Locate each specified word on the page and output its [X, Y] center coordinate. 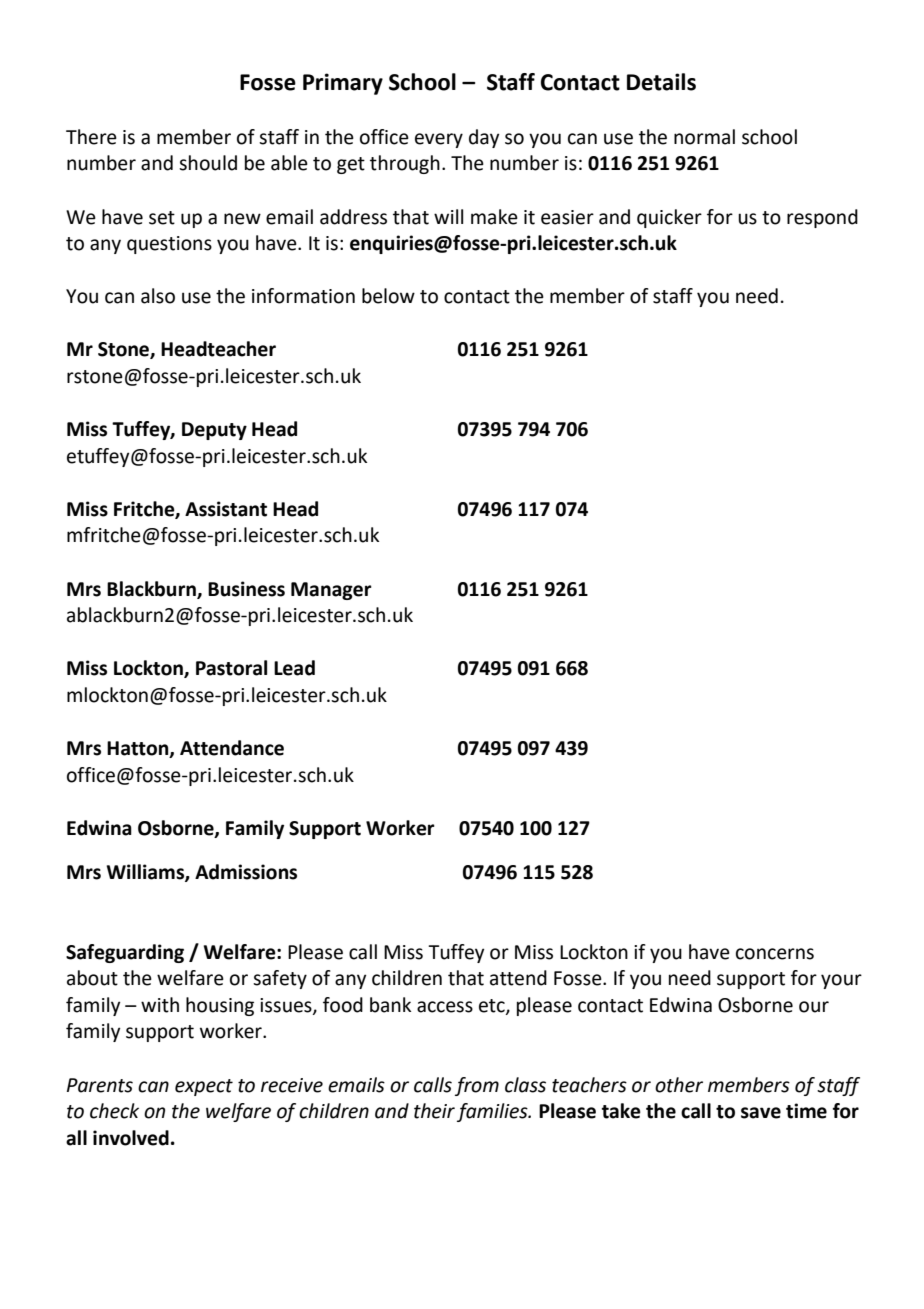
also [158, 296]
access [445, 1007]
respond [822, 218]
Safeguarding [125, 953]
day [484, 138]
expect [204, 1087]
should [208, 163]
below [388, 296]
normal [704, 137]
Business [246, 589]
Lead [294, 668]
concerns [775, 954]
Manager [331, 591]
